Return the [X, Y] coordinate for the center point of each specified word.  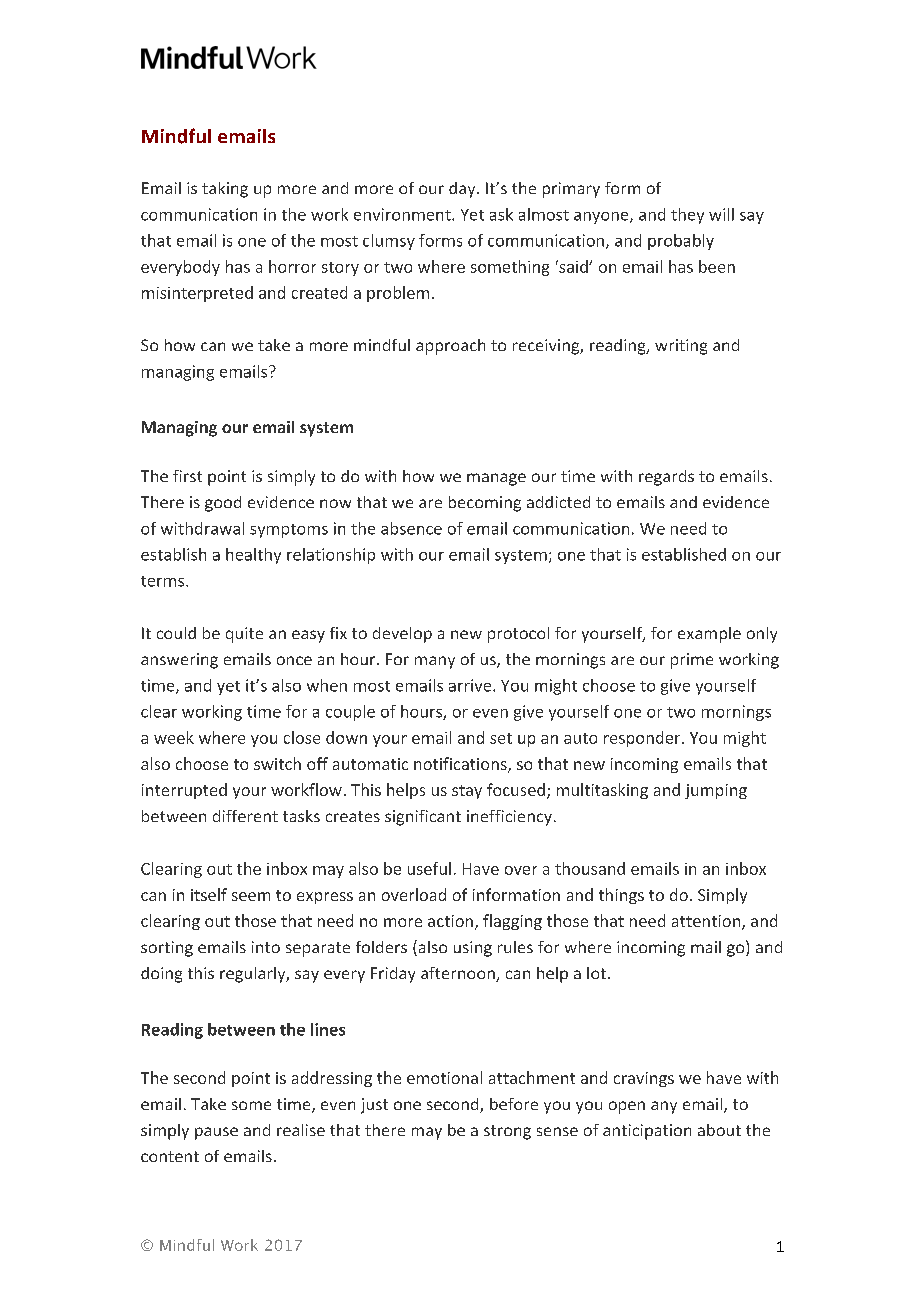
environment [403, 214]
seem [251, 896]
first [187, 476]
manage [496, 479]
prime [692, 661]
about [719, 1130]
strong [507, 1132]
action [450, 921]
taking [225, 190]
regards [666, 478]
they [687, 216]
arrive [471, 685]
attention [707, 922]
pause [216, 1133]
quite [244, 635]
